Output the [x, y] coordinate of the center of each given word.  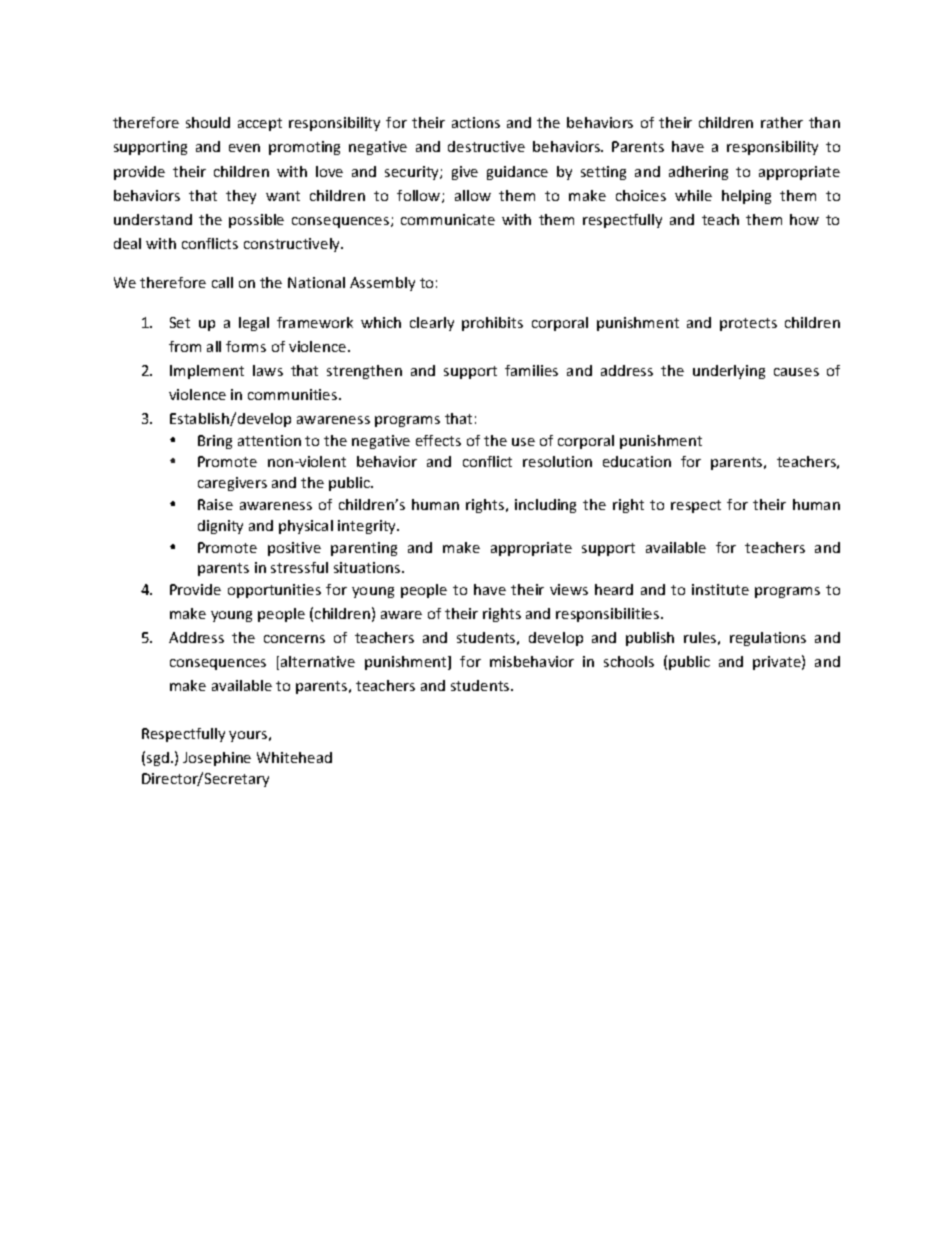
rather [782, 122]
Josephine [217, 759]
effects [438, 440]
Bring [215, 442]
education [637, 461]
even [244, 148]
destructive [486, 146]
